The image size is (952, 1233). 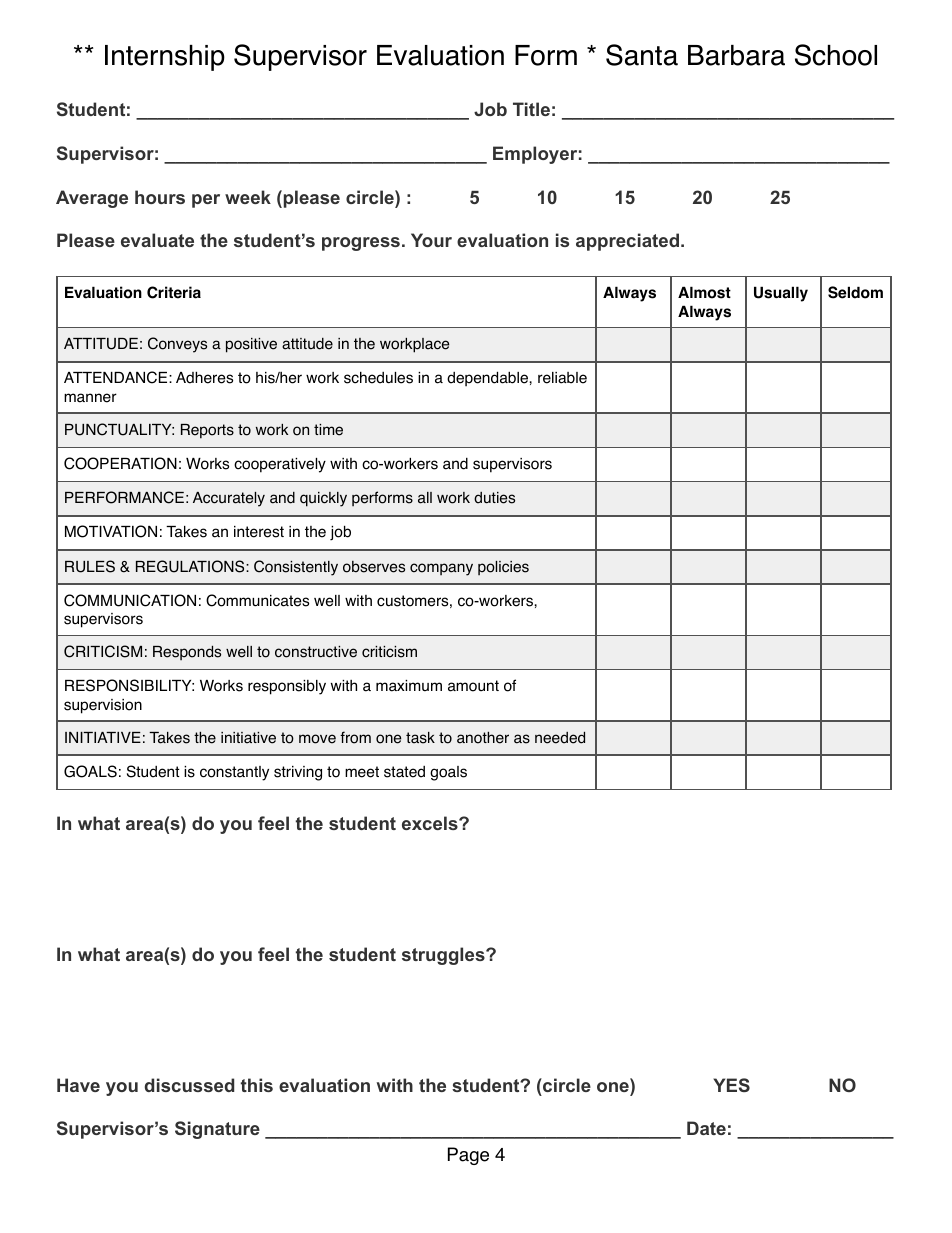 What do you see at coordinates (483, 737) in the screenshot?
I see `another` at bounding box center [483, 737].
